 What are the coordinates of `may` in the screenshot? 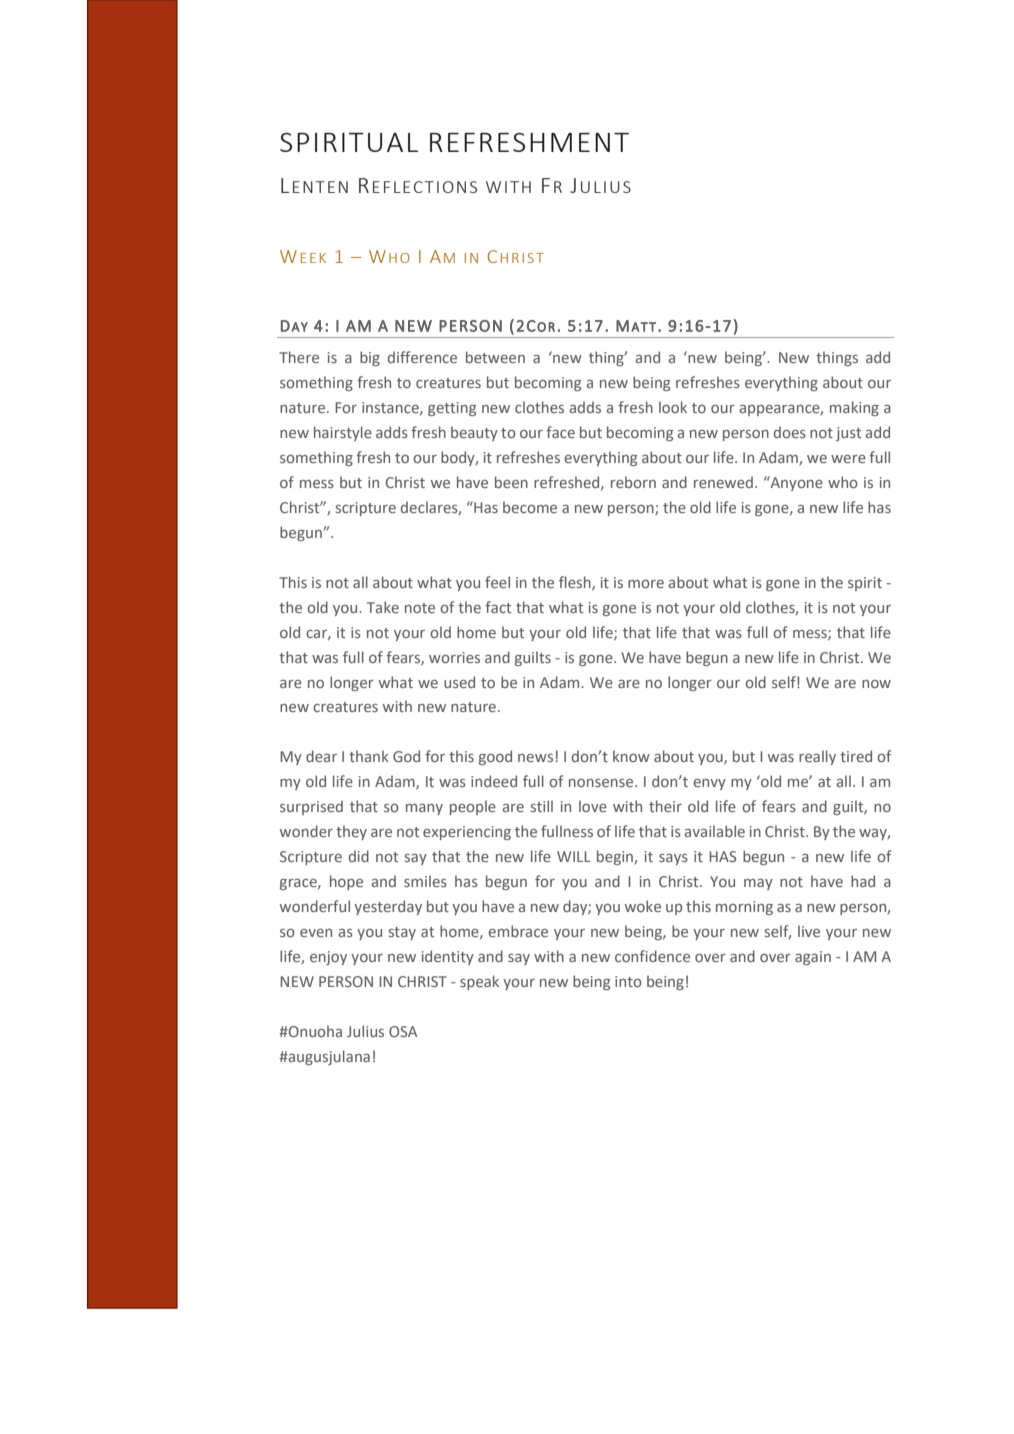 It's located at (758, 884).
